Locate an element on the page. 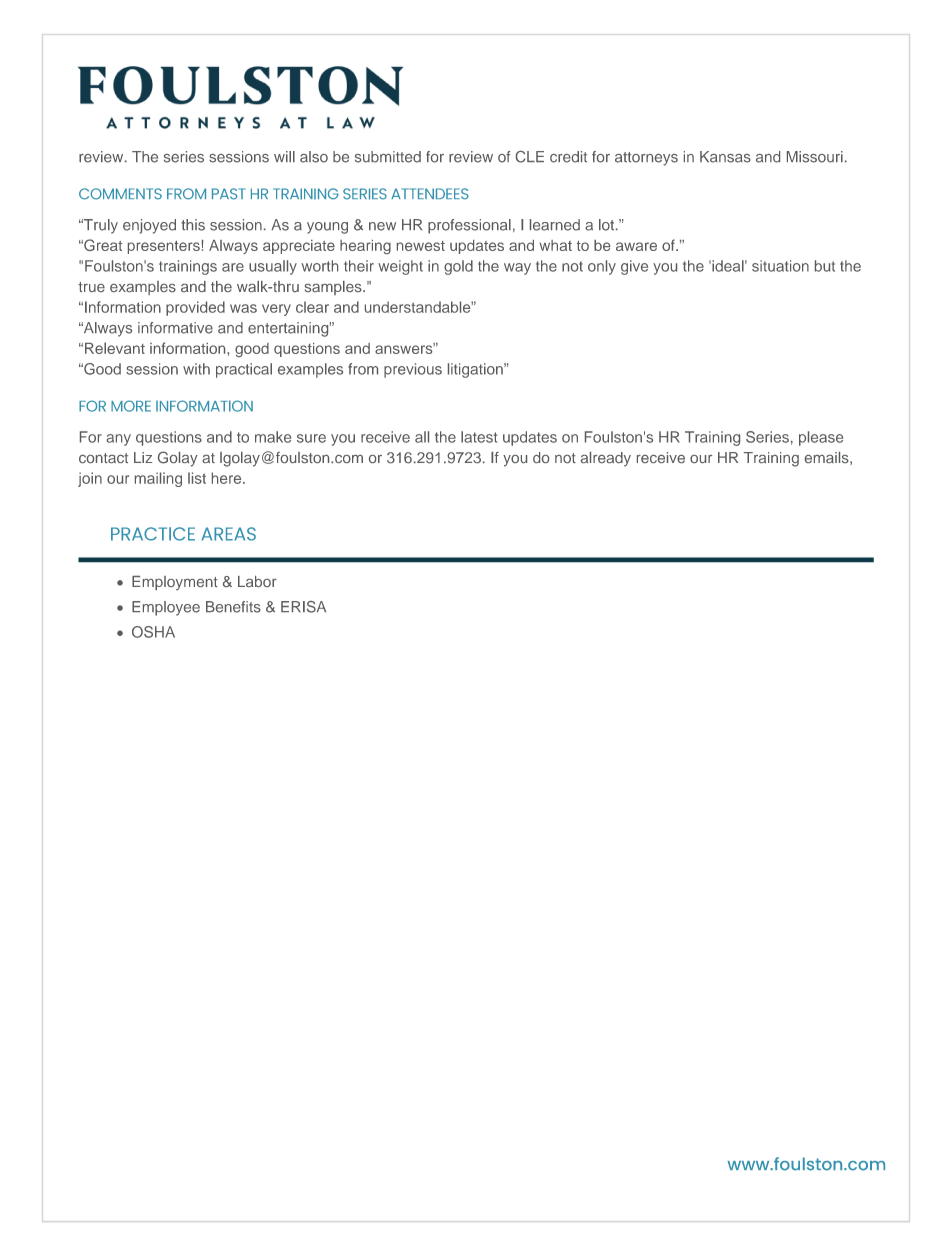 This page has width=952, height=1233. already is located at coordinates (606, 459).
